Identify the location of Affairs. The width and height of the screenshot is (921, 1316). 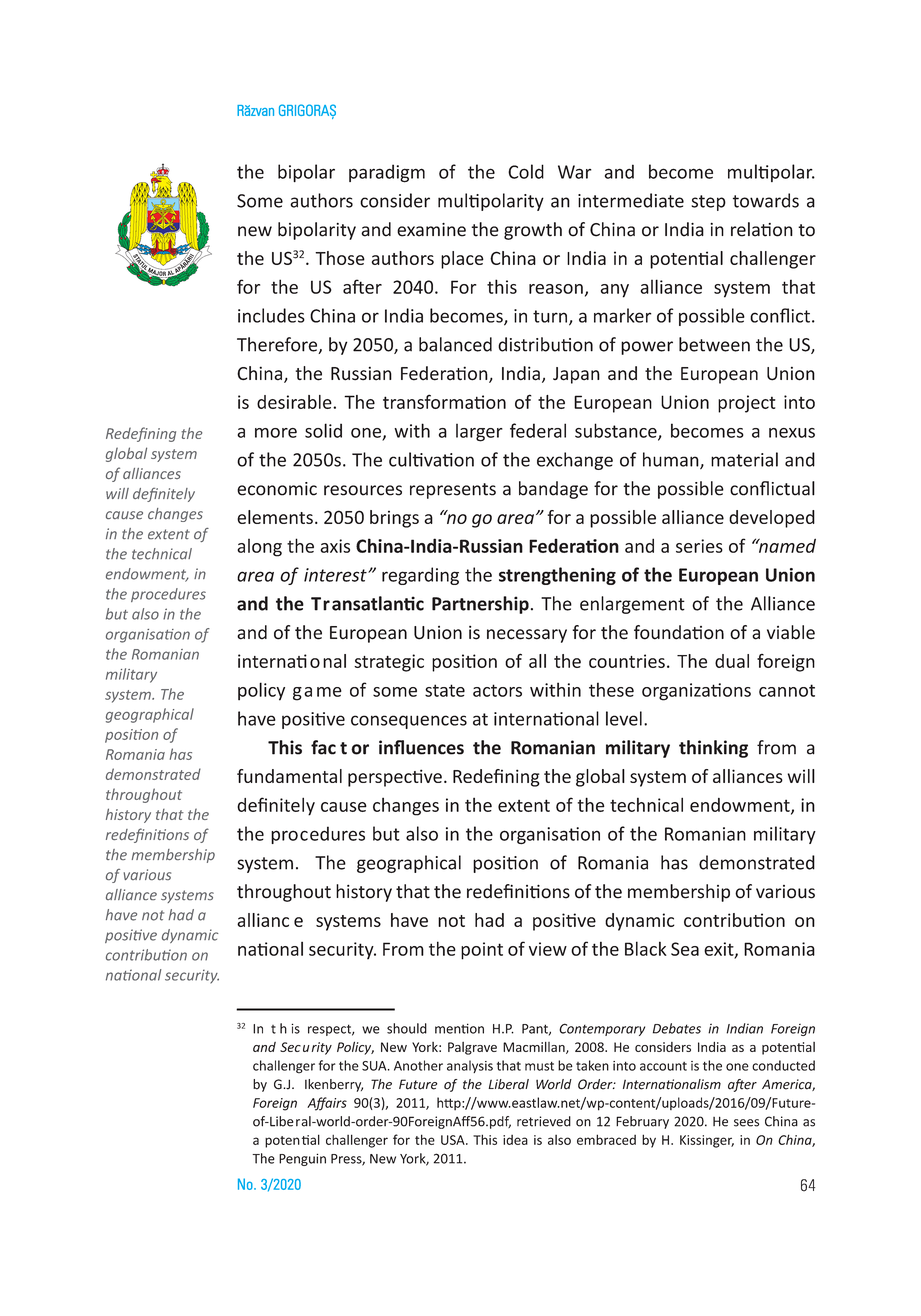
(327, 1104).
